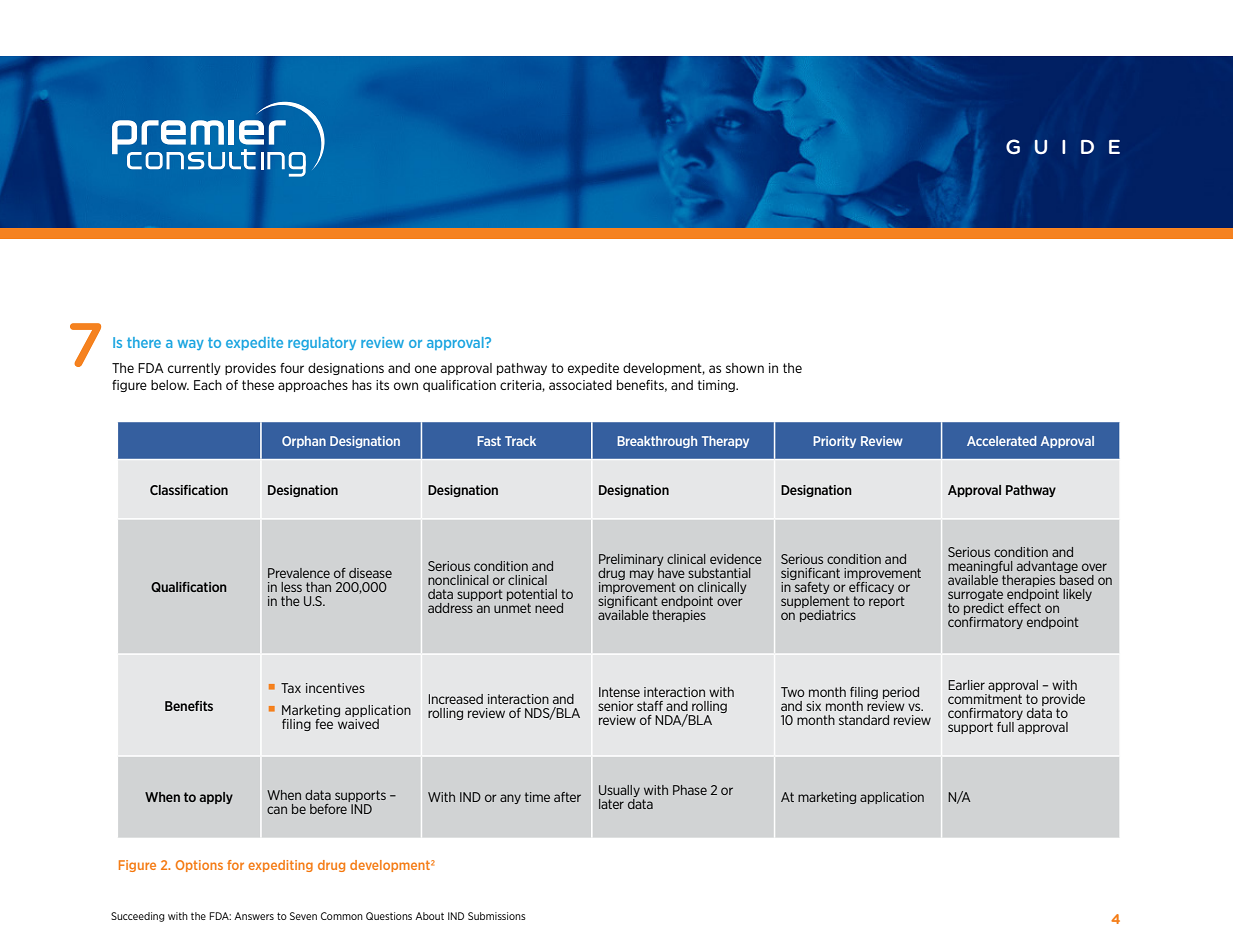  What do you see at coordinates (549, 608) in the page?
I see `need` at bounding box center [549, 608].
